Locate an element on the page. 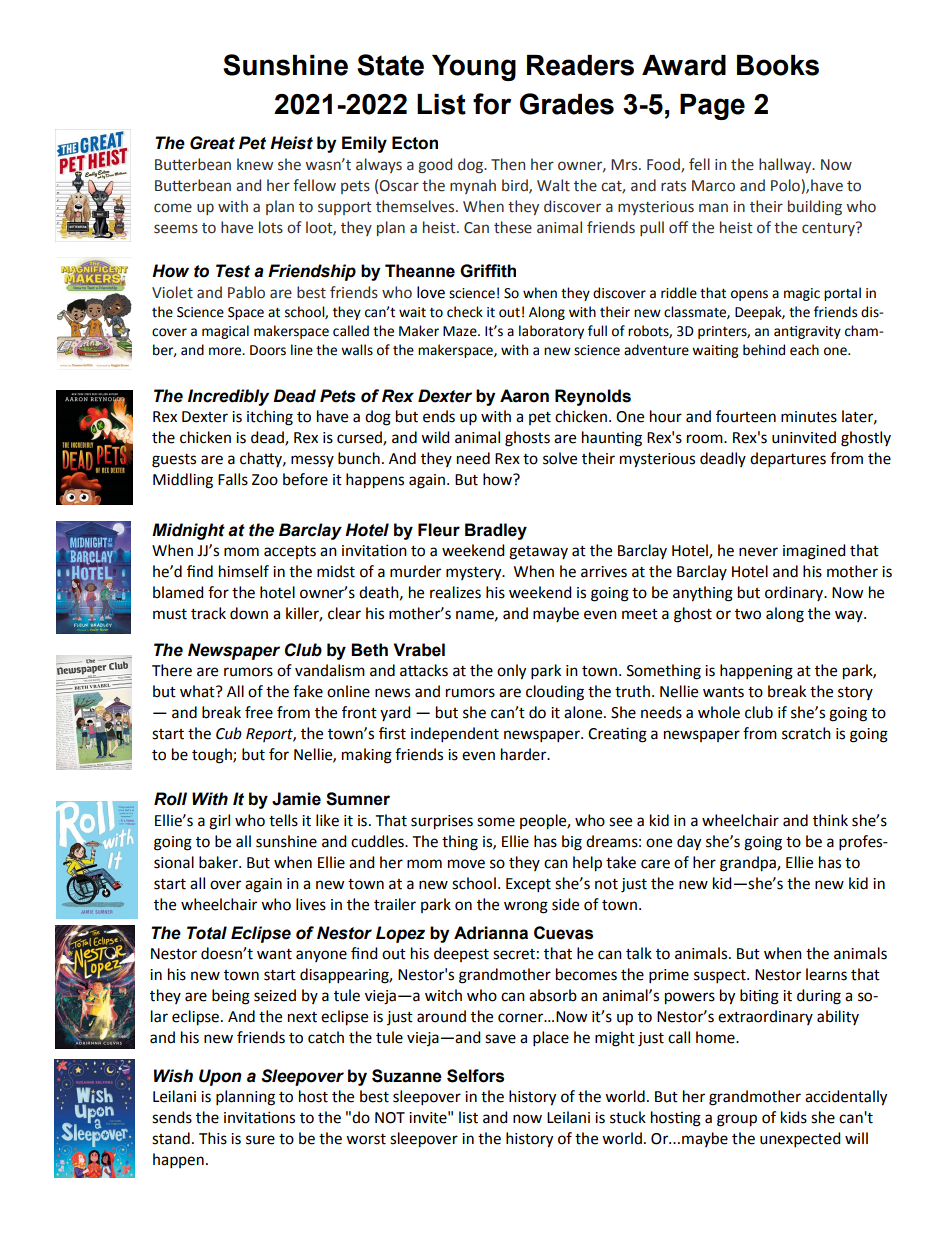 The width and height of the image is (952, 1233). sure is located at coordinates (260, 1140).
